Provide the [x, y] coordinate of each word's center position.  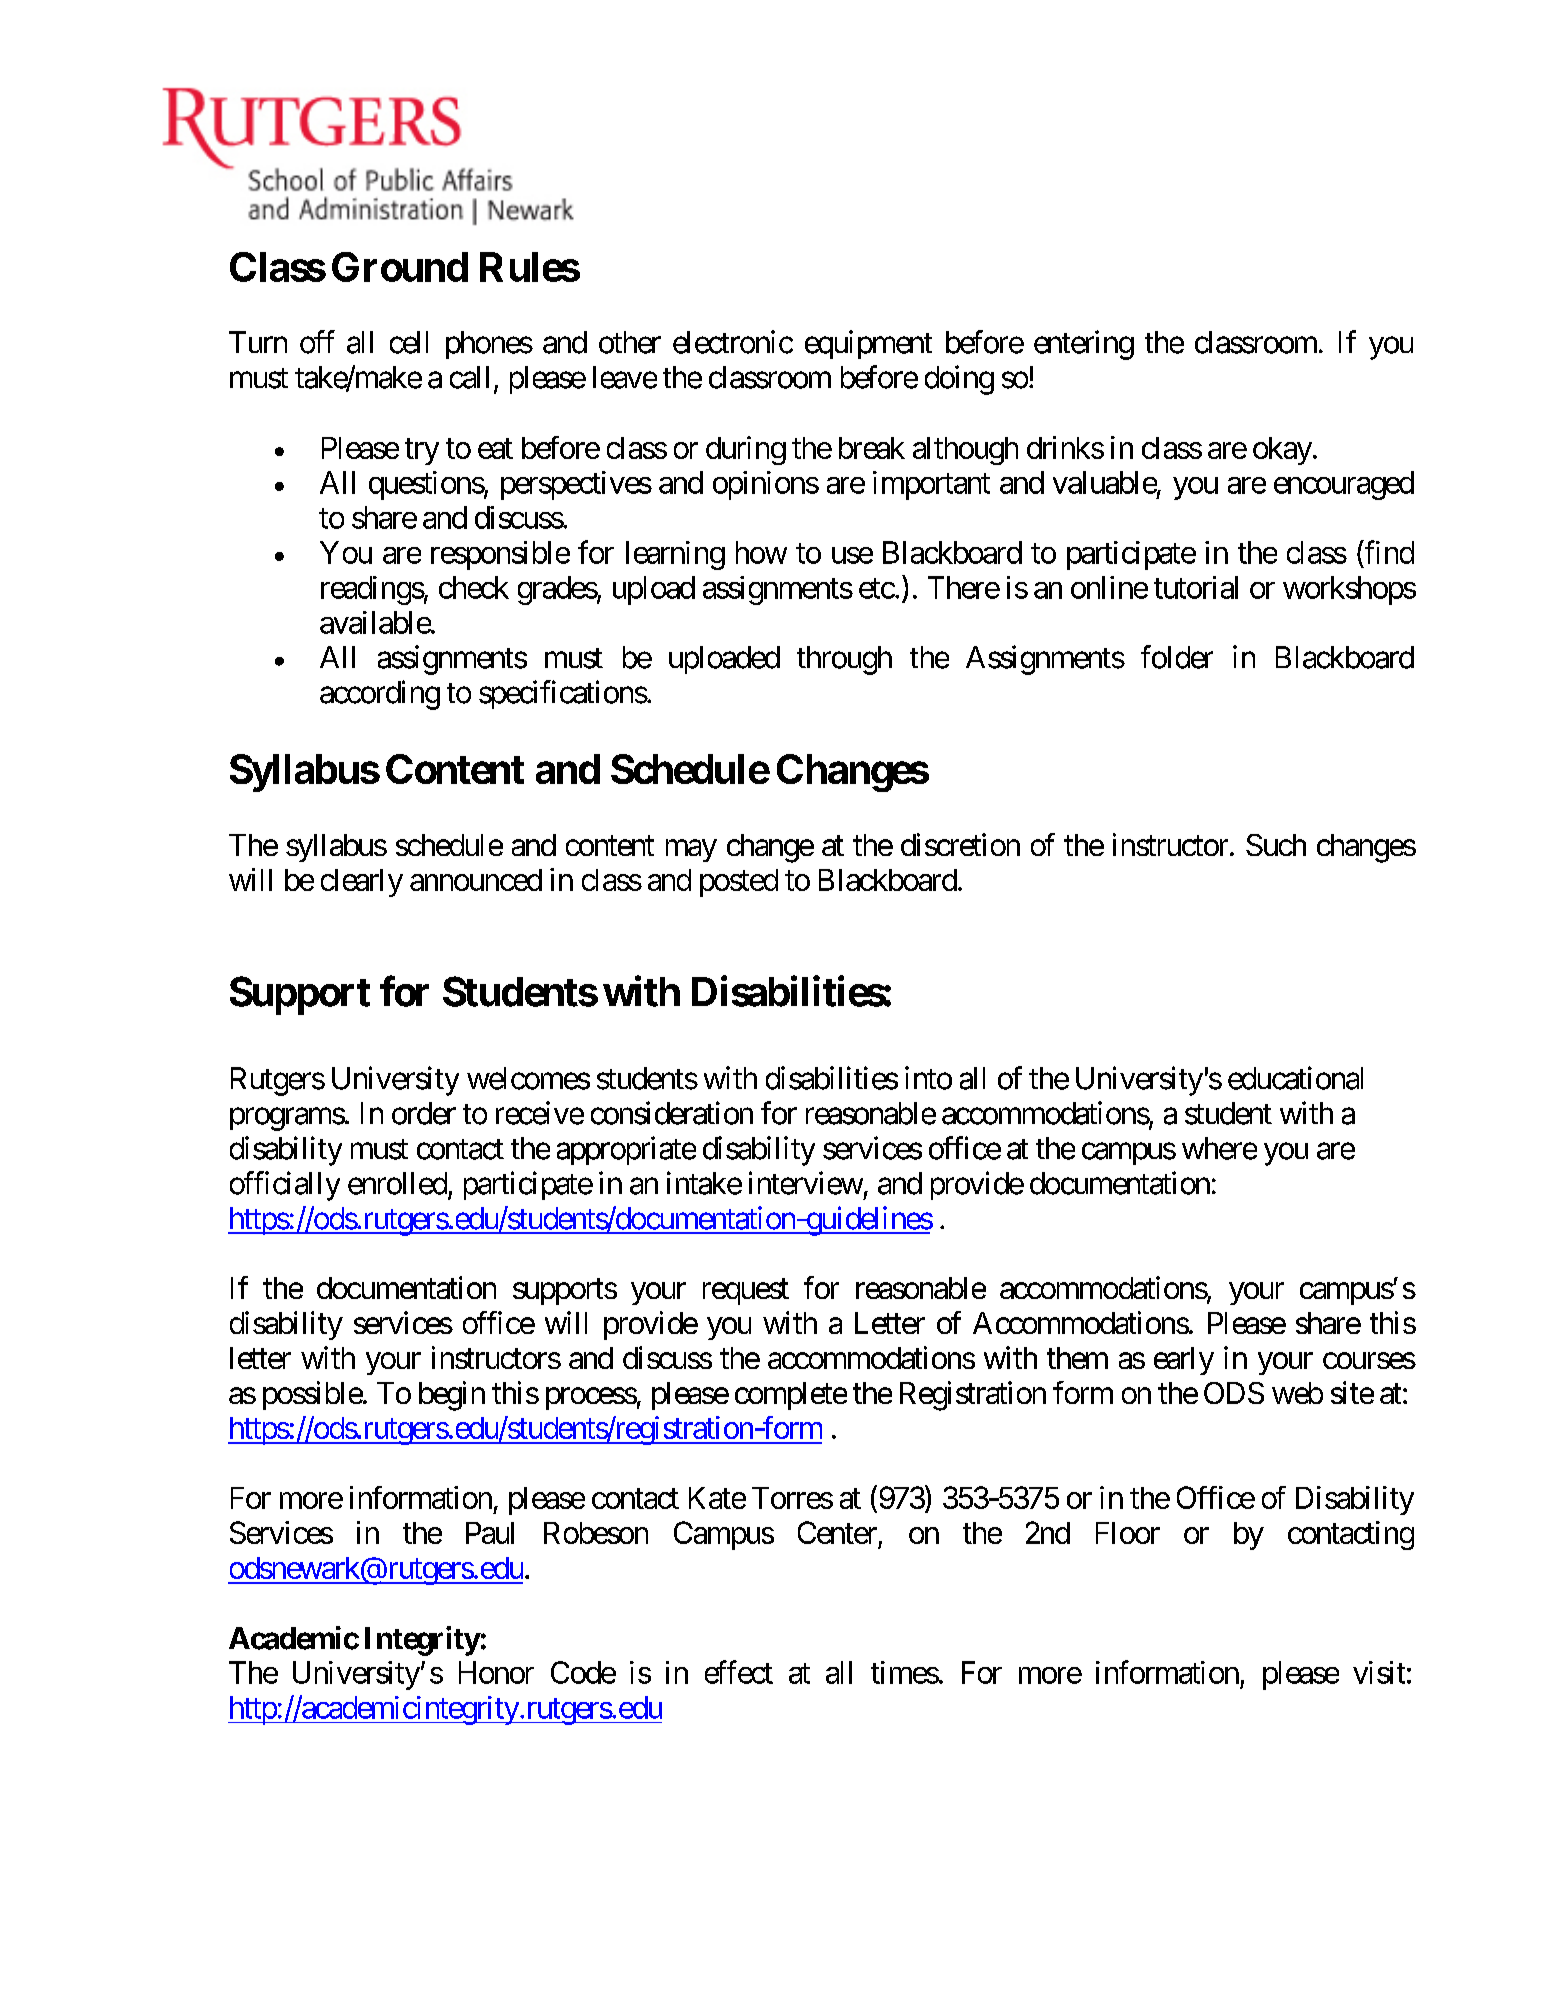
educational [1295, 1078]
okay [1282, 451]
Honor [496, 1672]
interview [806, 1183]
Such [1276, 845]
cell [409, 342]
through [844, 660]
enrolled [397, 1183]
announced [476, 880]
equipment [868, 344]
